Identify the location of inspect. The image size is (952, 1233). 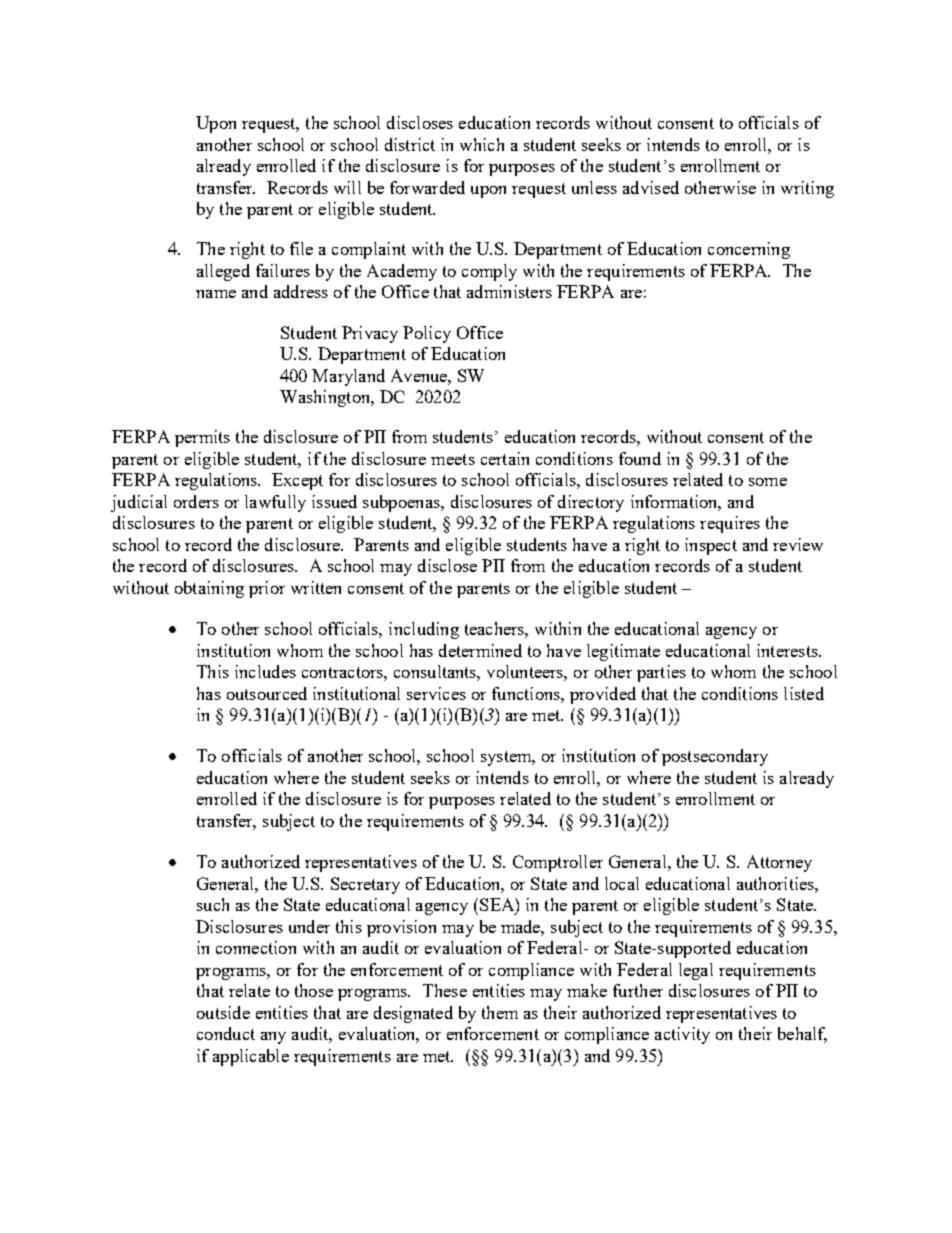
(711, 546).
